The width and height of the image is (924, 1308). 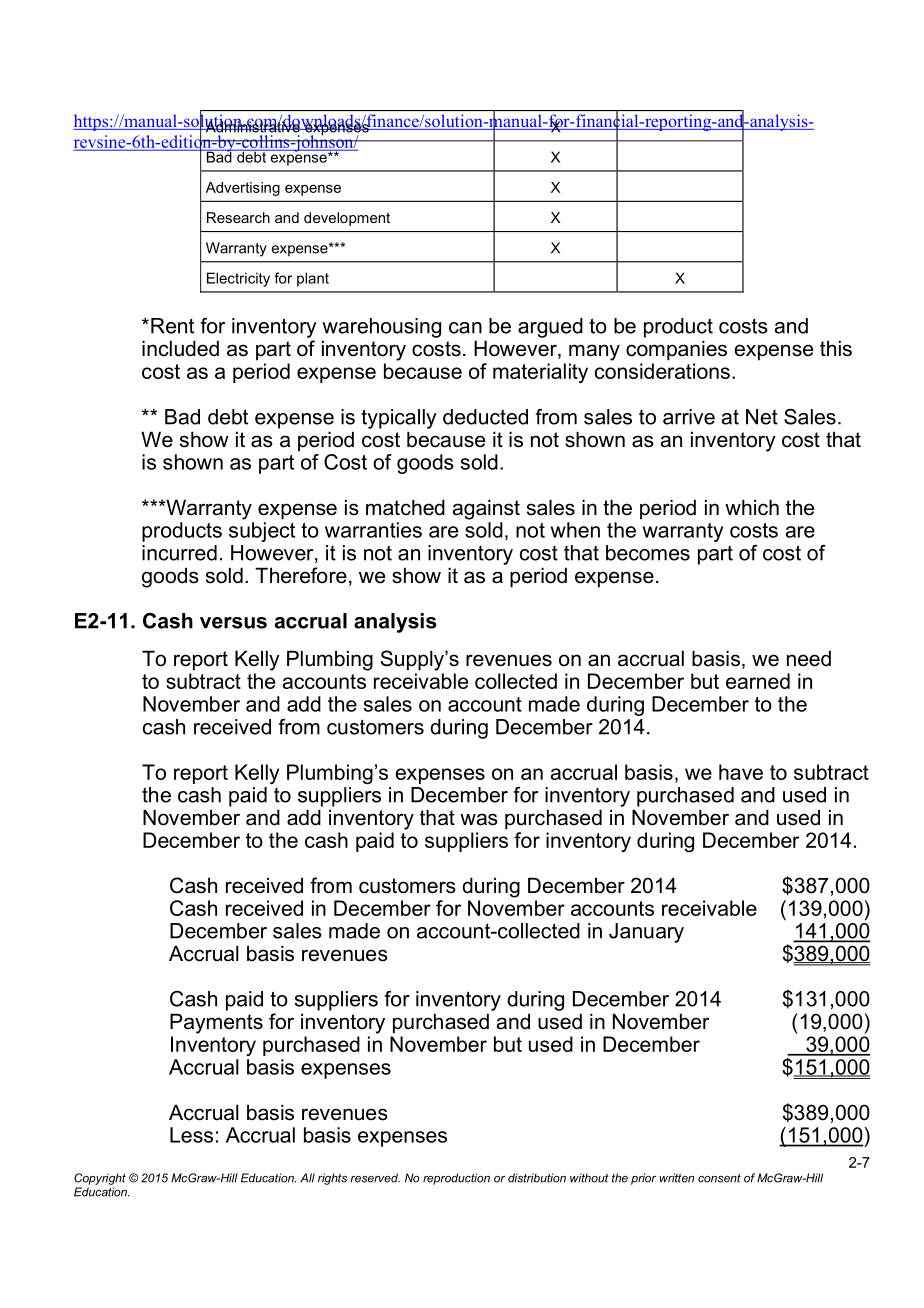 What do you see at coordinates (179, 553) in the image?
I see `incurred` at bounding box center [179, 553].
